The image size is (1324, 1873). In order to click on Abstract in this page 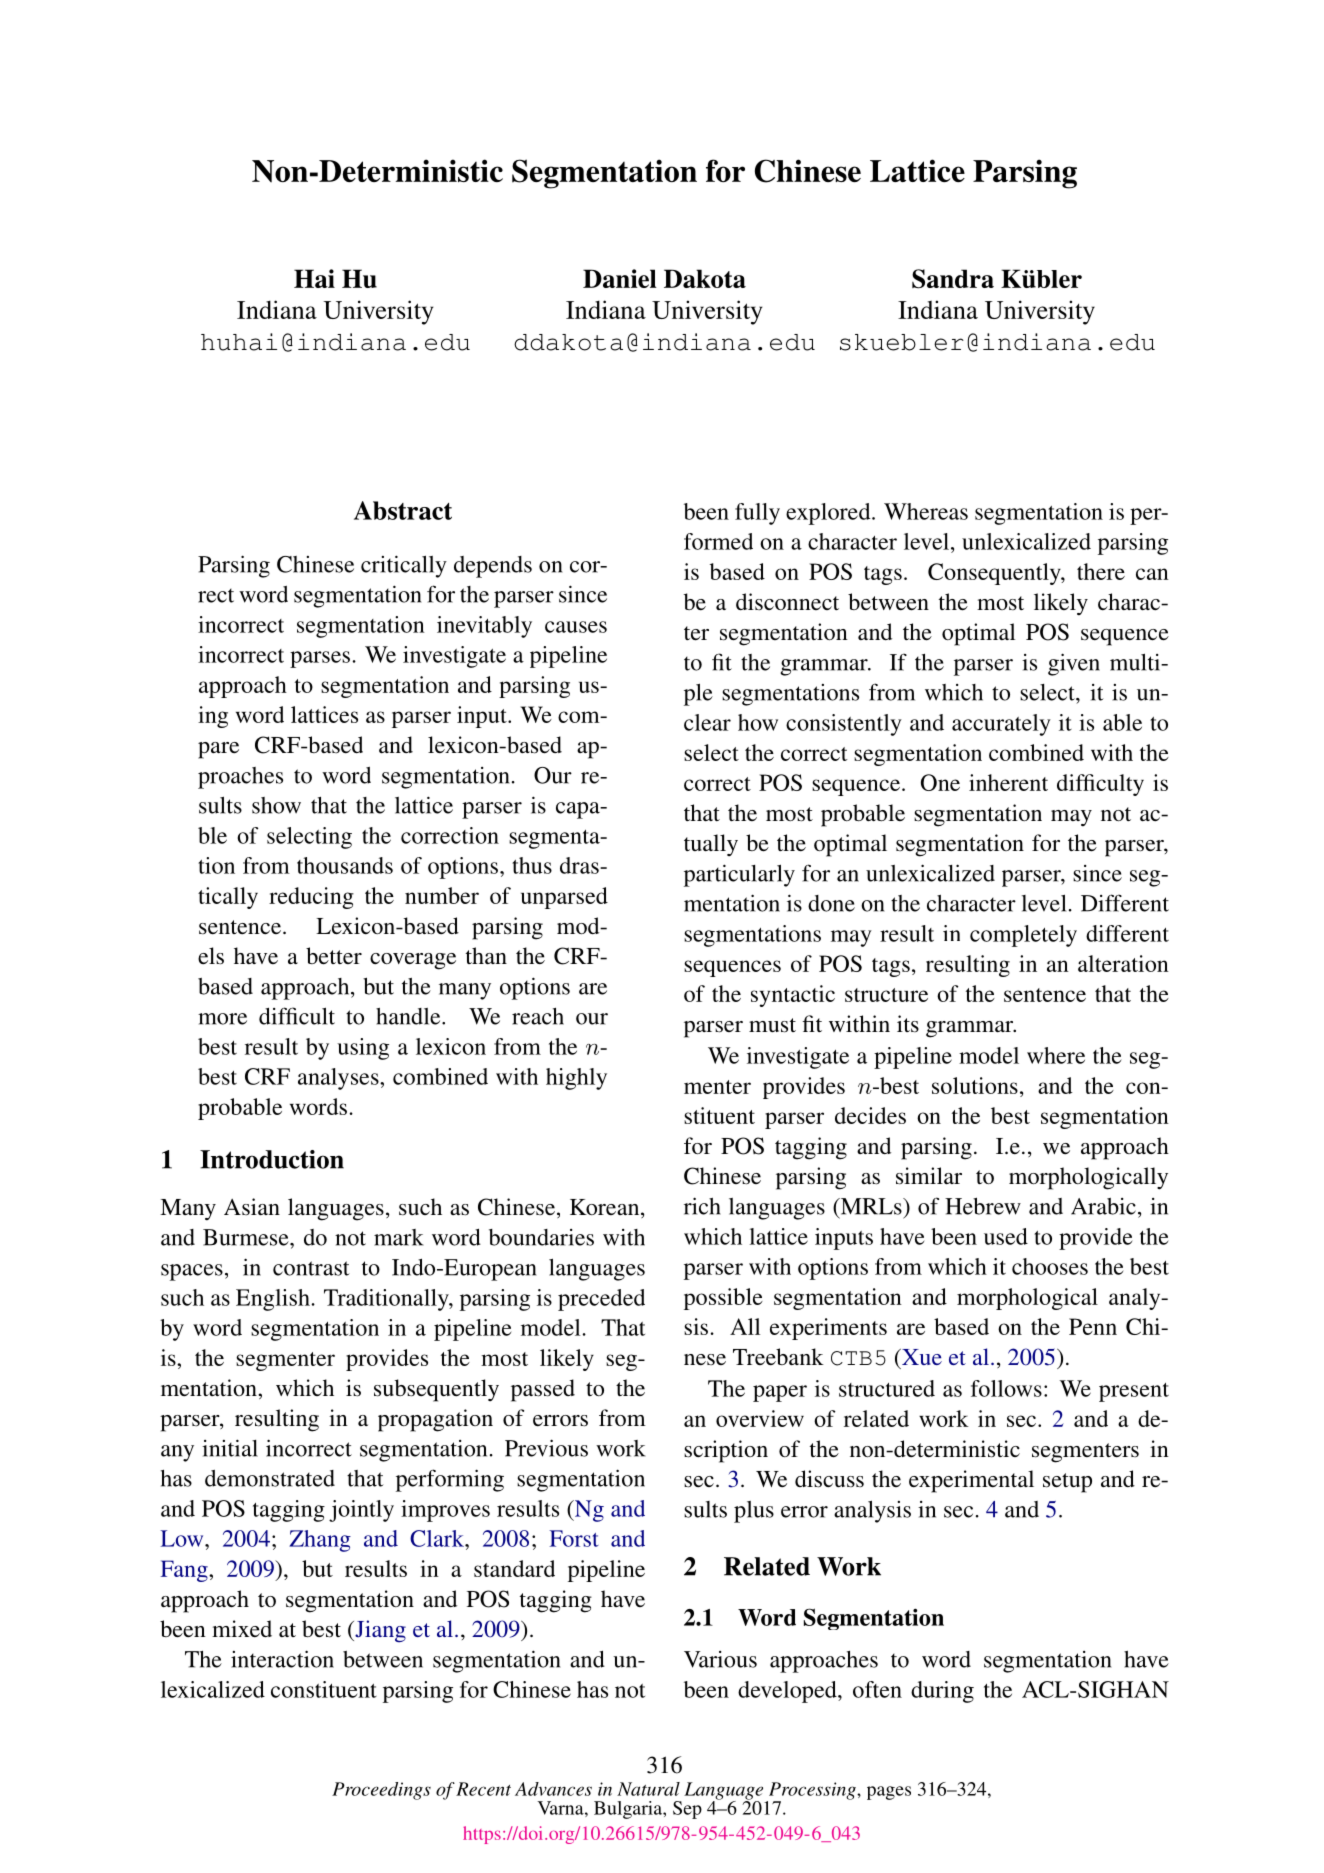, I will do `click(403, 510)`.
